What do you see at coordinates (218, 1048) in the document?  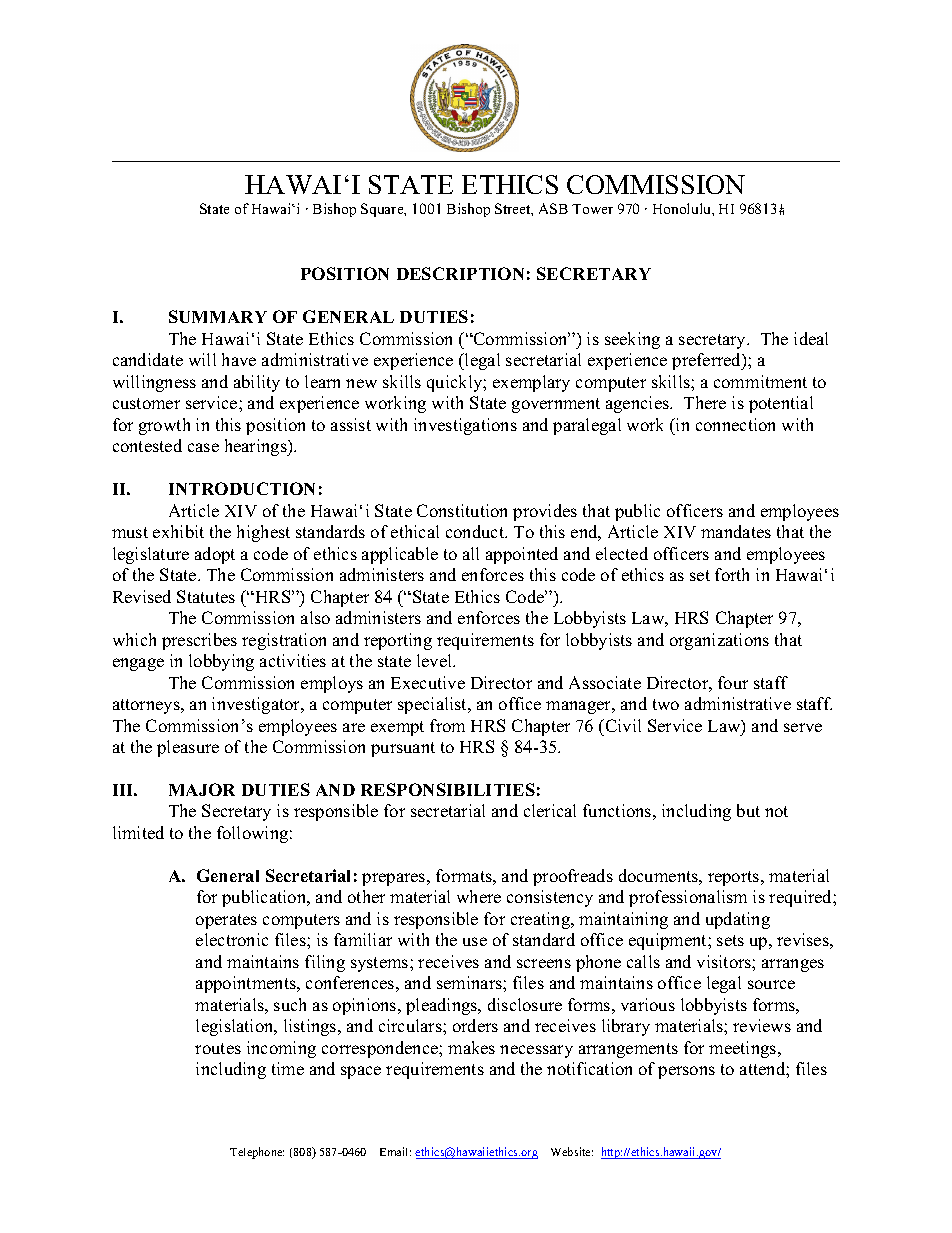 I see `routes` at bounding box center [218, 1048].
